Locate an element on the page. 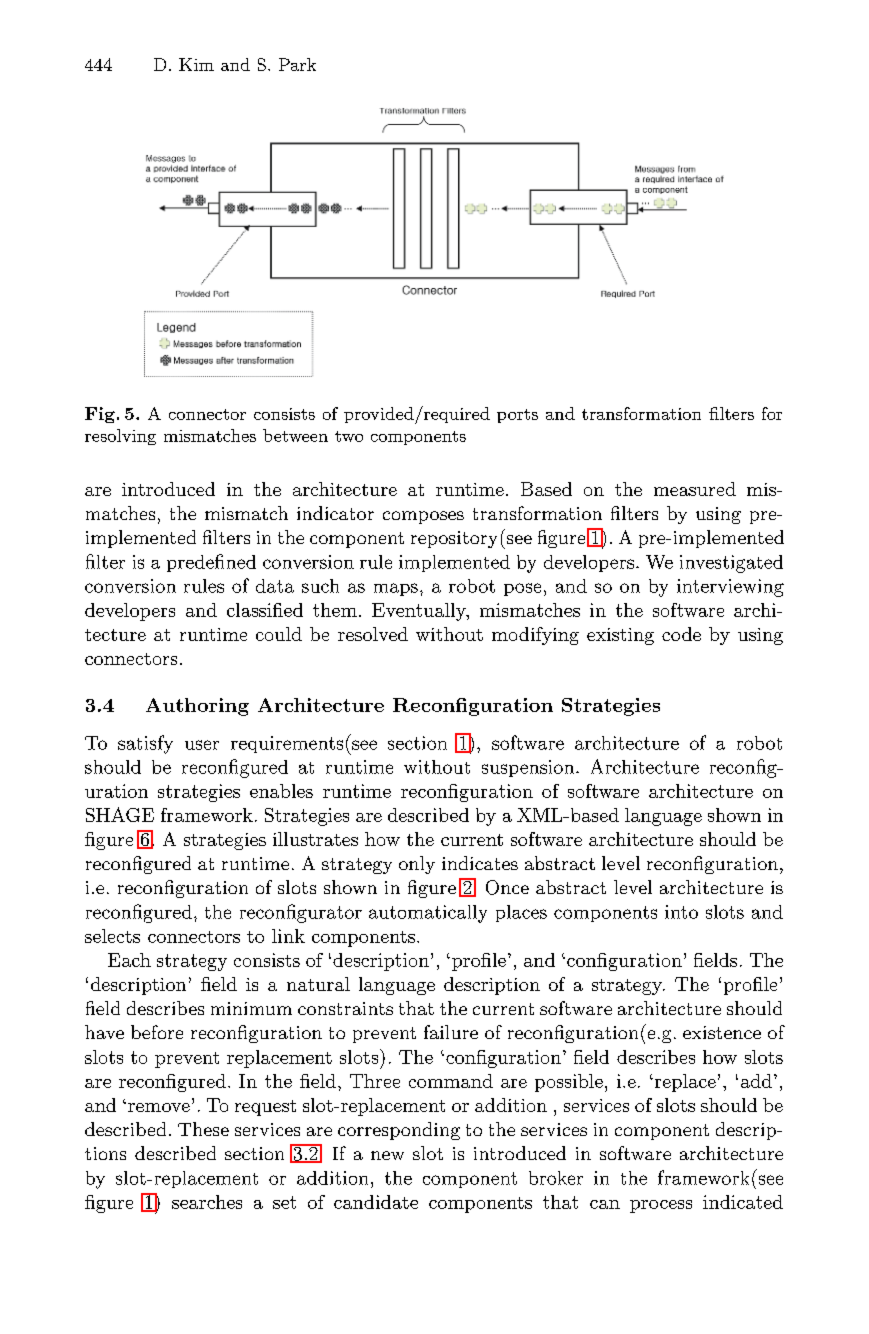 This document has height=1334, width=869. two is located at coordinates (349, 436).
